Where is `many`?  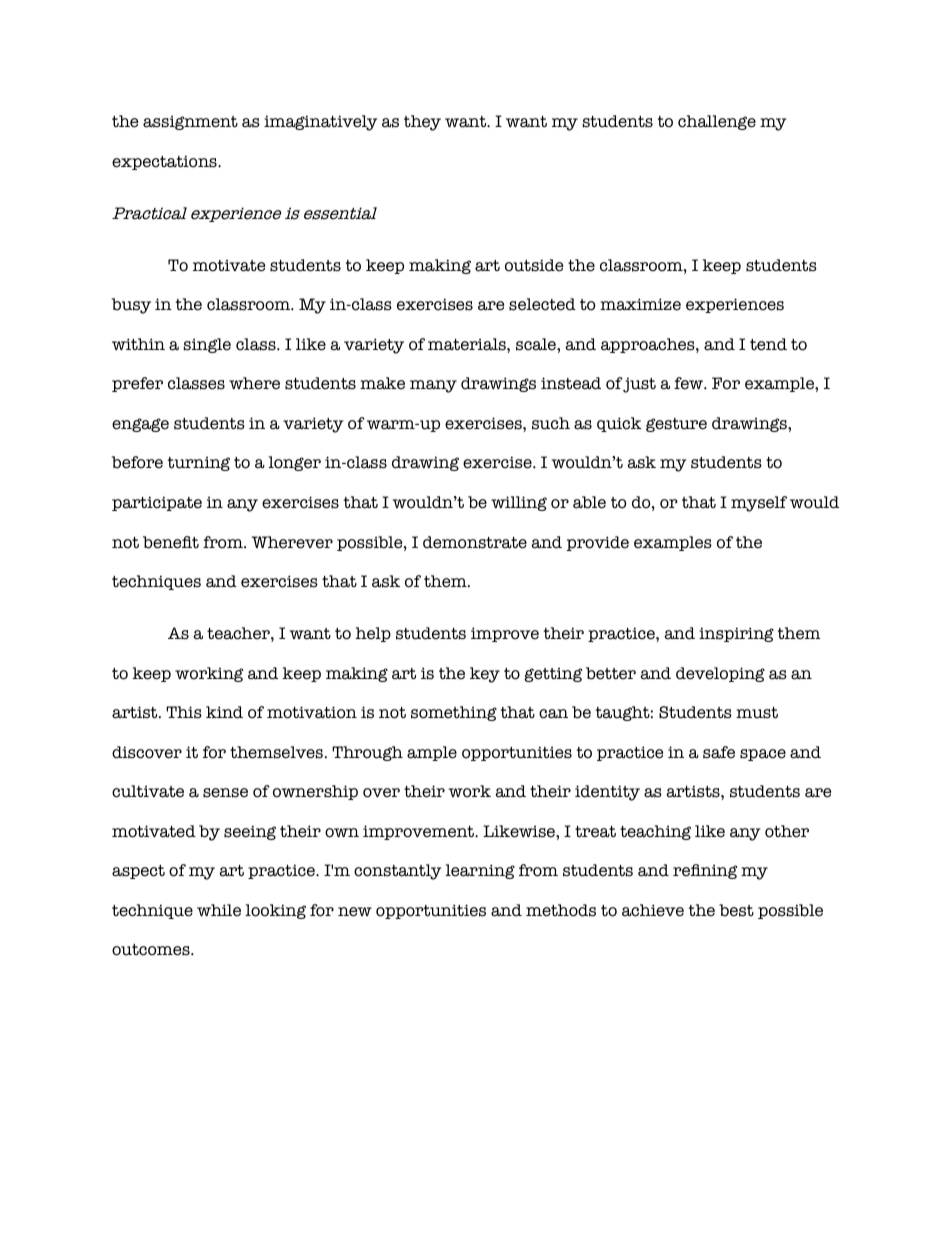
many is located at coordinates (433, 386).
